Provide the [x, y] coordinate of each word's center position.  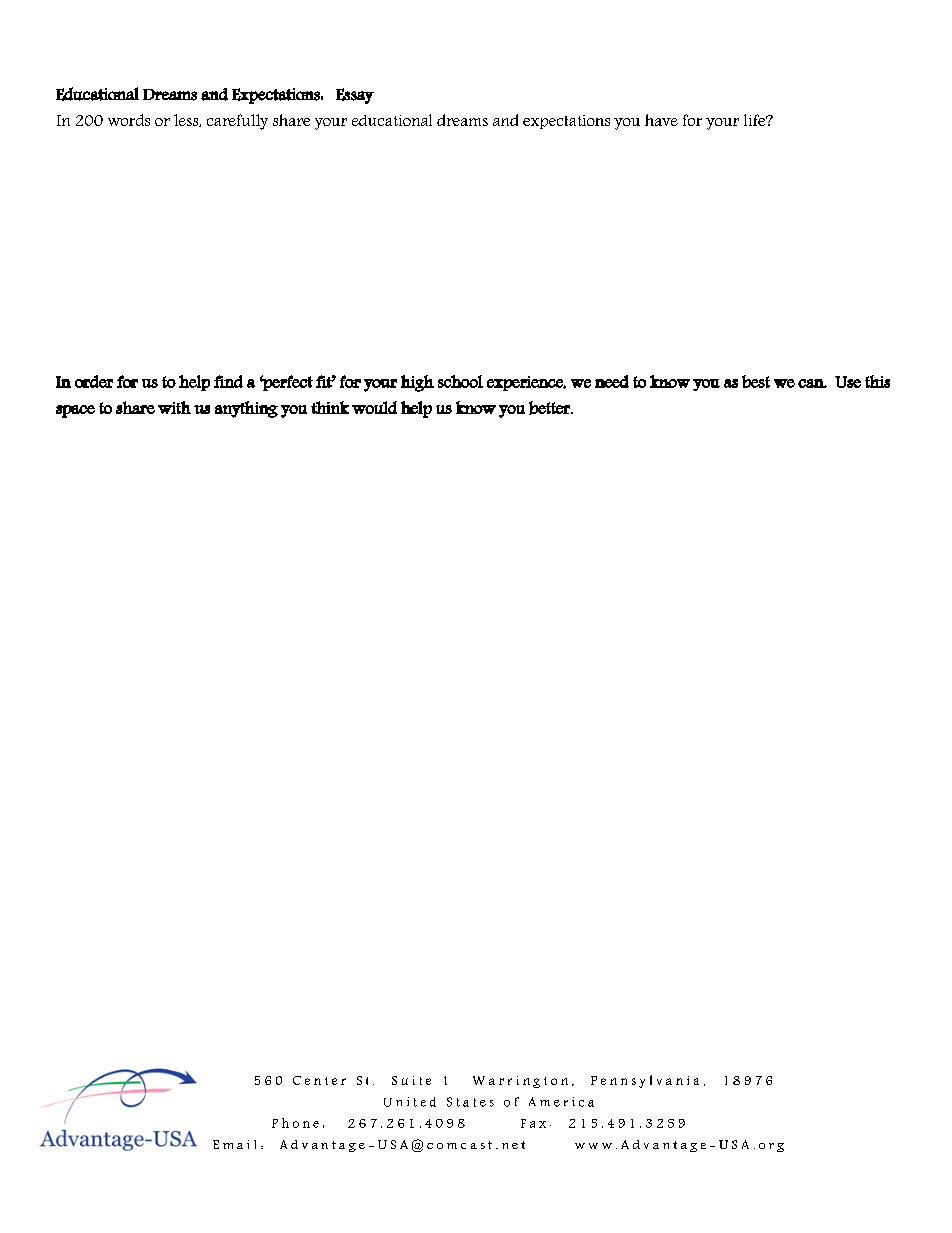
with [174, 407]
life [756, 120]
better [550, 408]
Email [234, 1144]
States [470, 1102]
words [129, 120]
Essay [355, 96]
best [756, 381]
